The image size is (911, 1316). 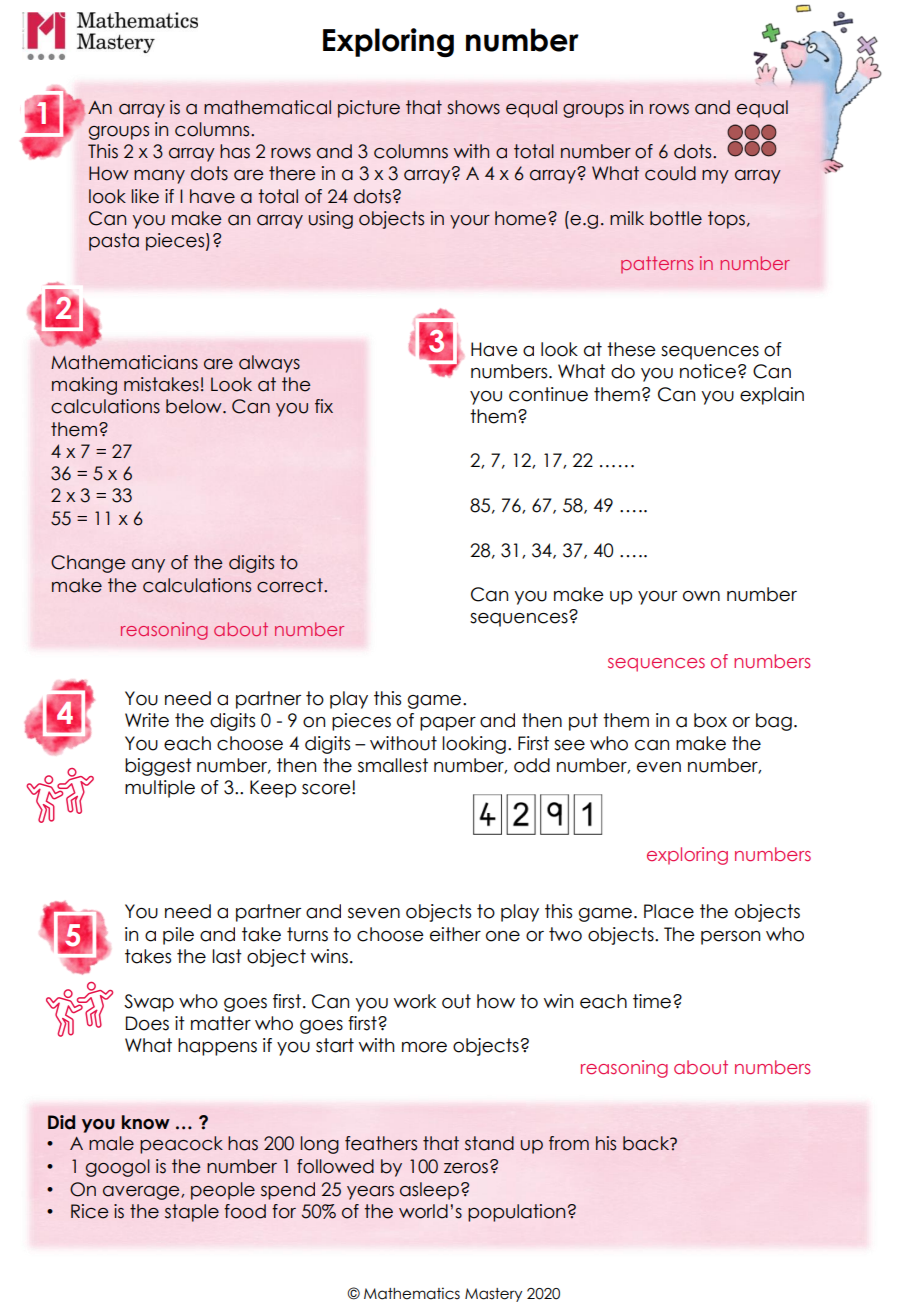 I want to click on Change, so click(x=88, y=564).
